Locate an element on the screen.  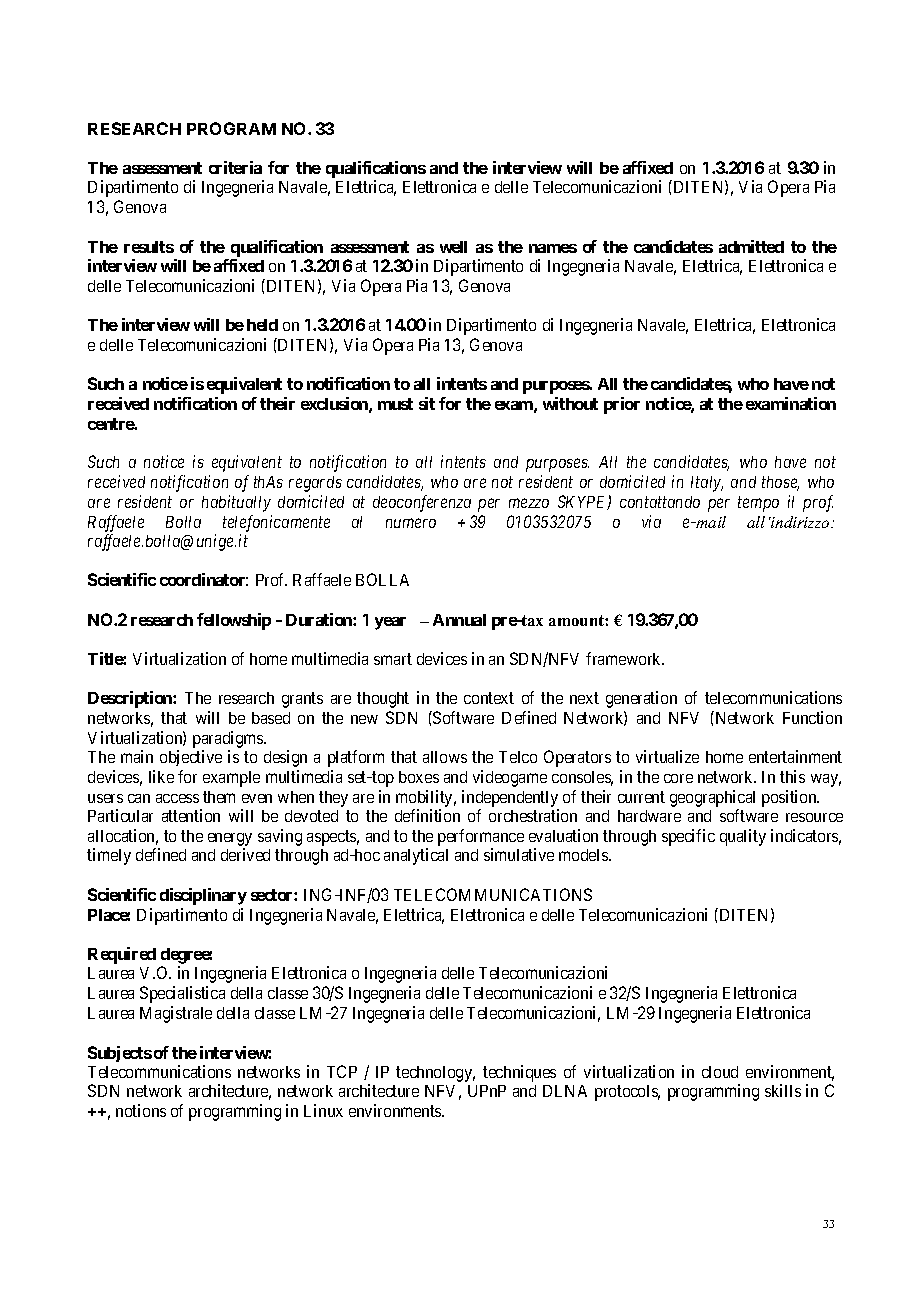
admitted is located at coordinates (751, 246).
